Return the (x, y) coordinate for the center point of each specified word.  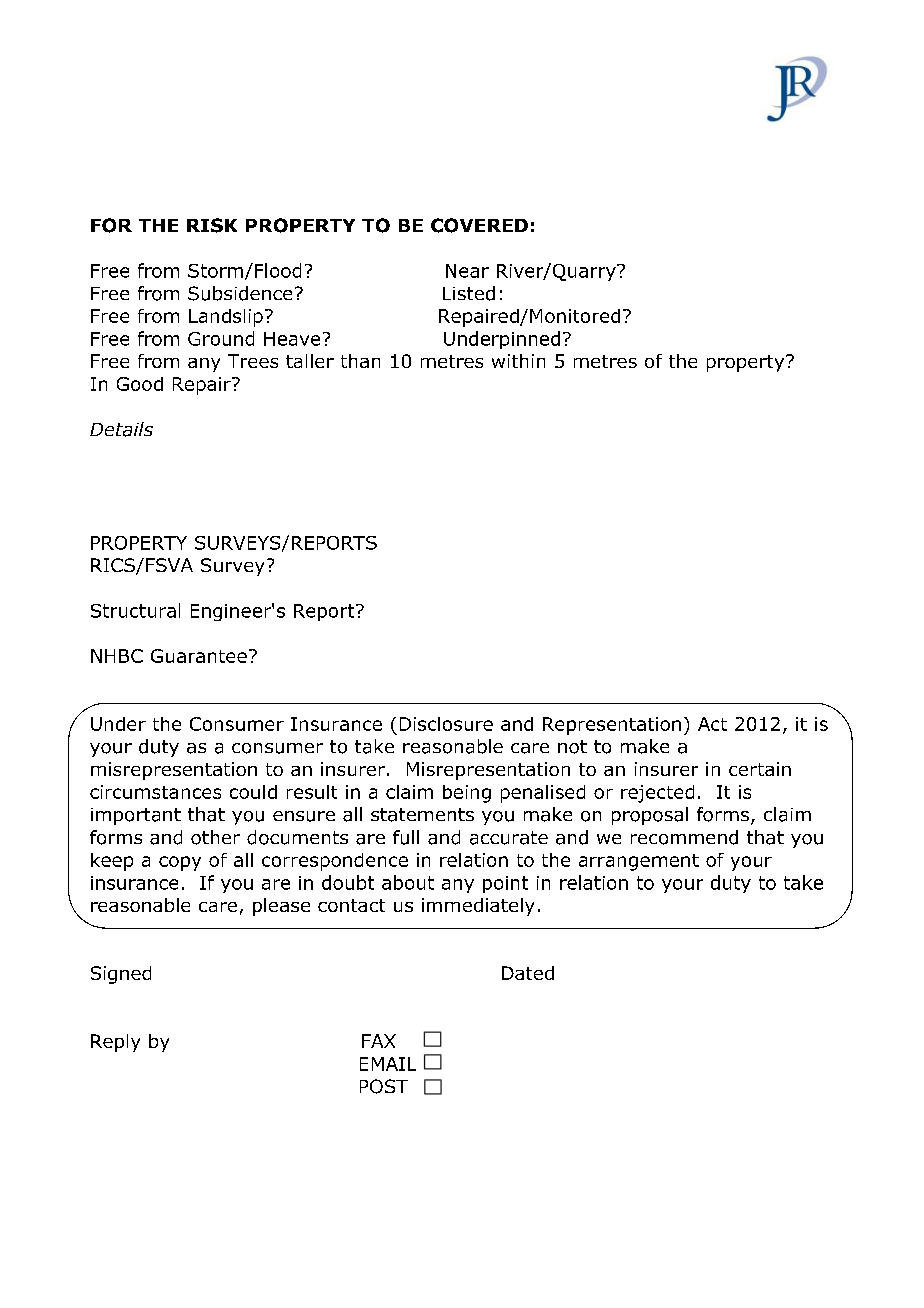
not (572, 747)
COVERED (479, 225)
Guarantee (199, 656)
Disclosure (446, 724)
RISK (212, 225)
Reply (115, 1043)
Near (467, 271)
